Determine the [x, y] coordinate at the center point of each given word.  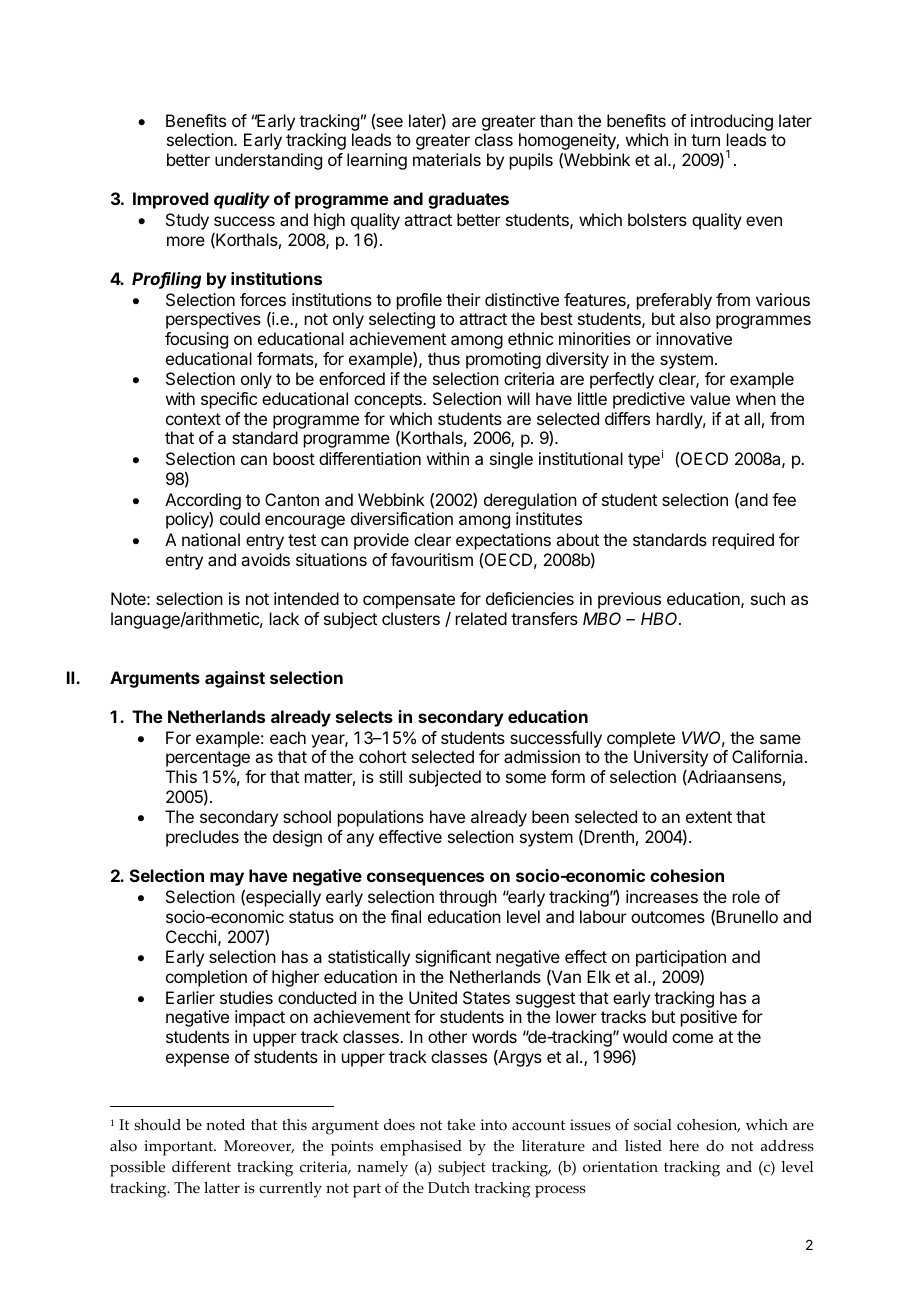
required [743, 541]
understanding [268, 161]
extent [709, 817]
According [203, 501]
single [511, 460]
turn [705, 140]
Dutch [449, 1188]
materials [447, 159]
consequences [425, 879]
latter [222, 1188]
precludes [202, 838]
